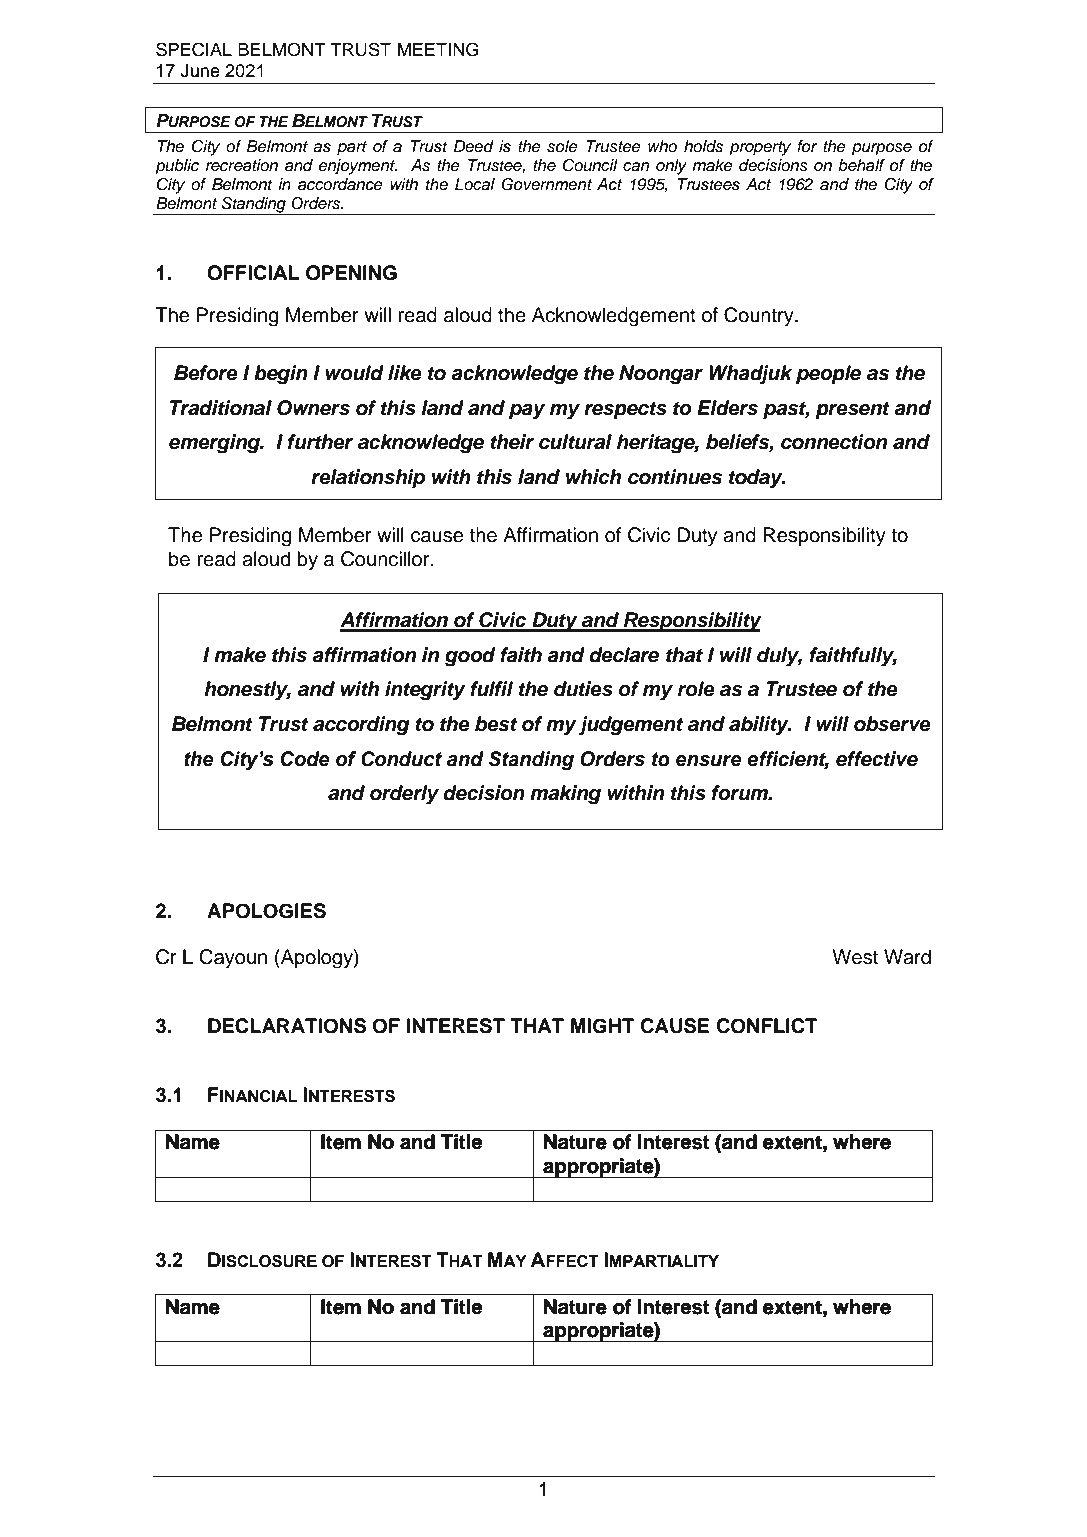 The image size is (1087, 1537). Describe the element at coordinates (602, 1026) in the image. I see `MIGHT` at that location.
